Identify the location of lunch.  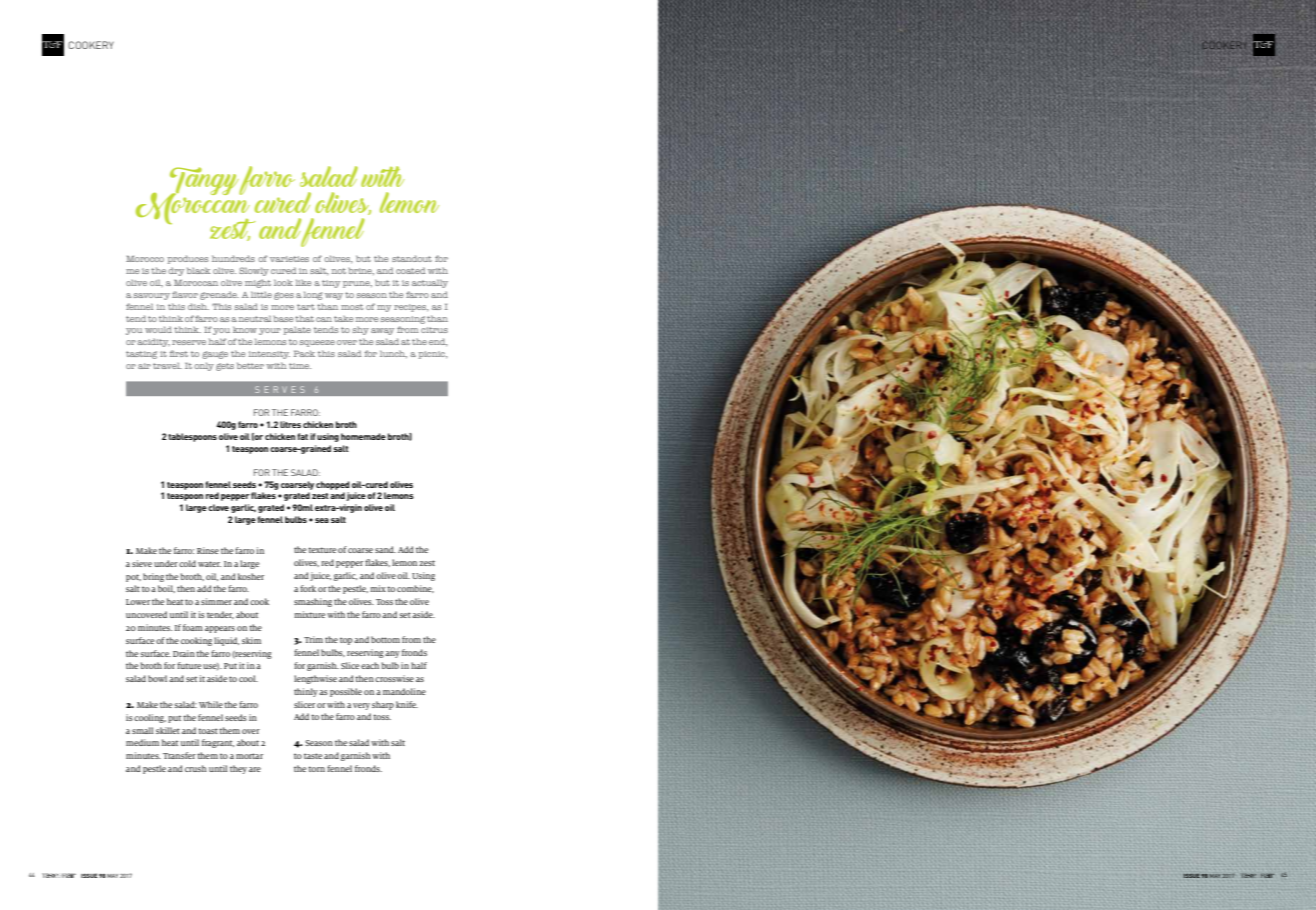
(393, 354).
